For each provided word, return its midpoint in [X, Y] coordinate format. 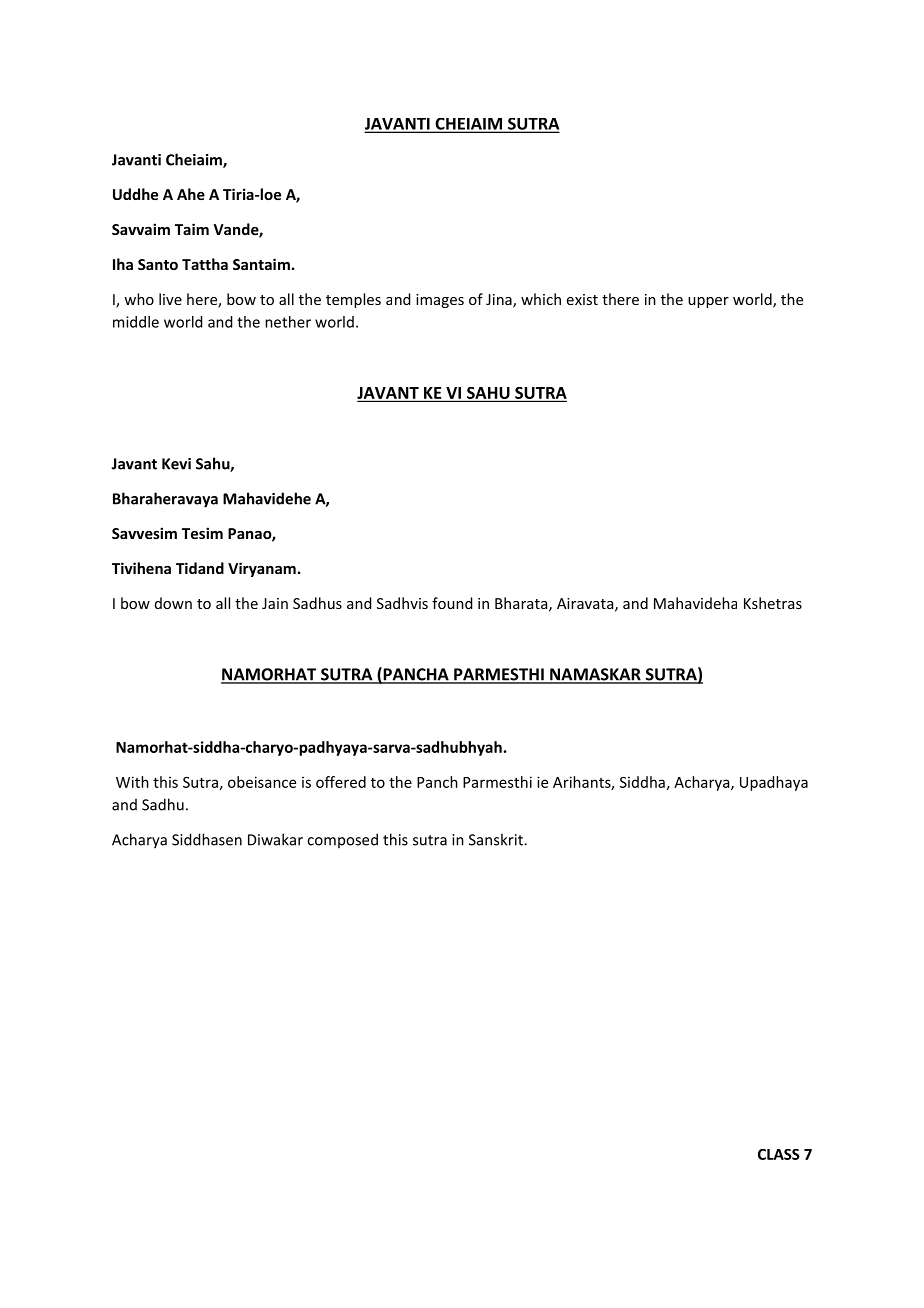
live [170, 299]
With [132, 782]
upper [708, 302]
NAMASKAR [595, 675]
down [173, 603]
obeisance [262, 782]
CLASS [779, 1154]
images [440, 301]
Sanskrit [497, 839]
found [452, 603]
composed [342, 840]
